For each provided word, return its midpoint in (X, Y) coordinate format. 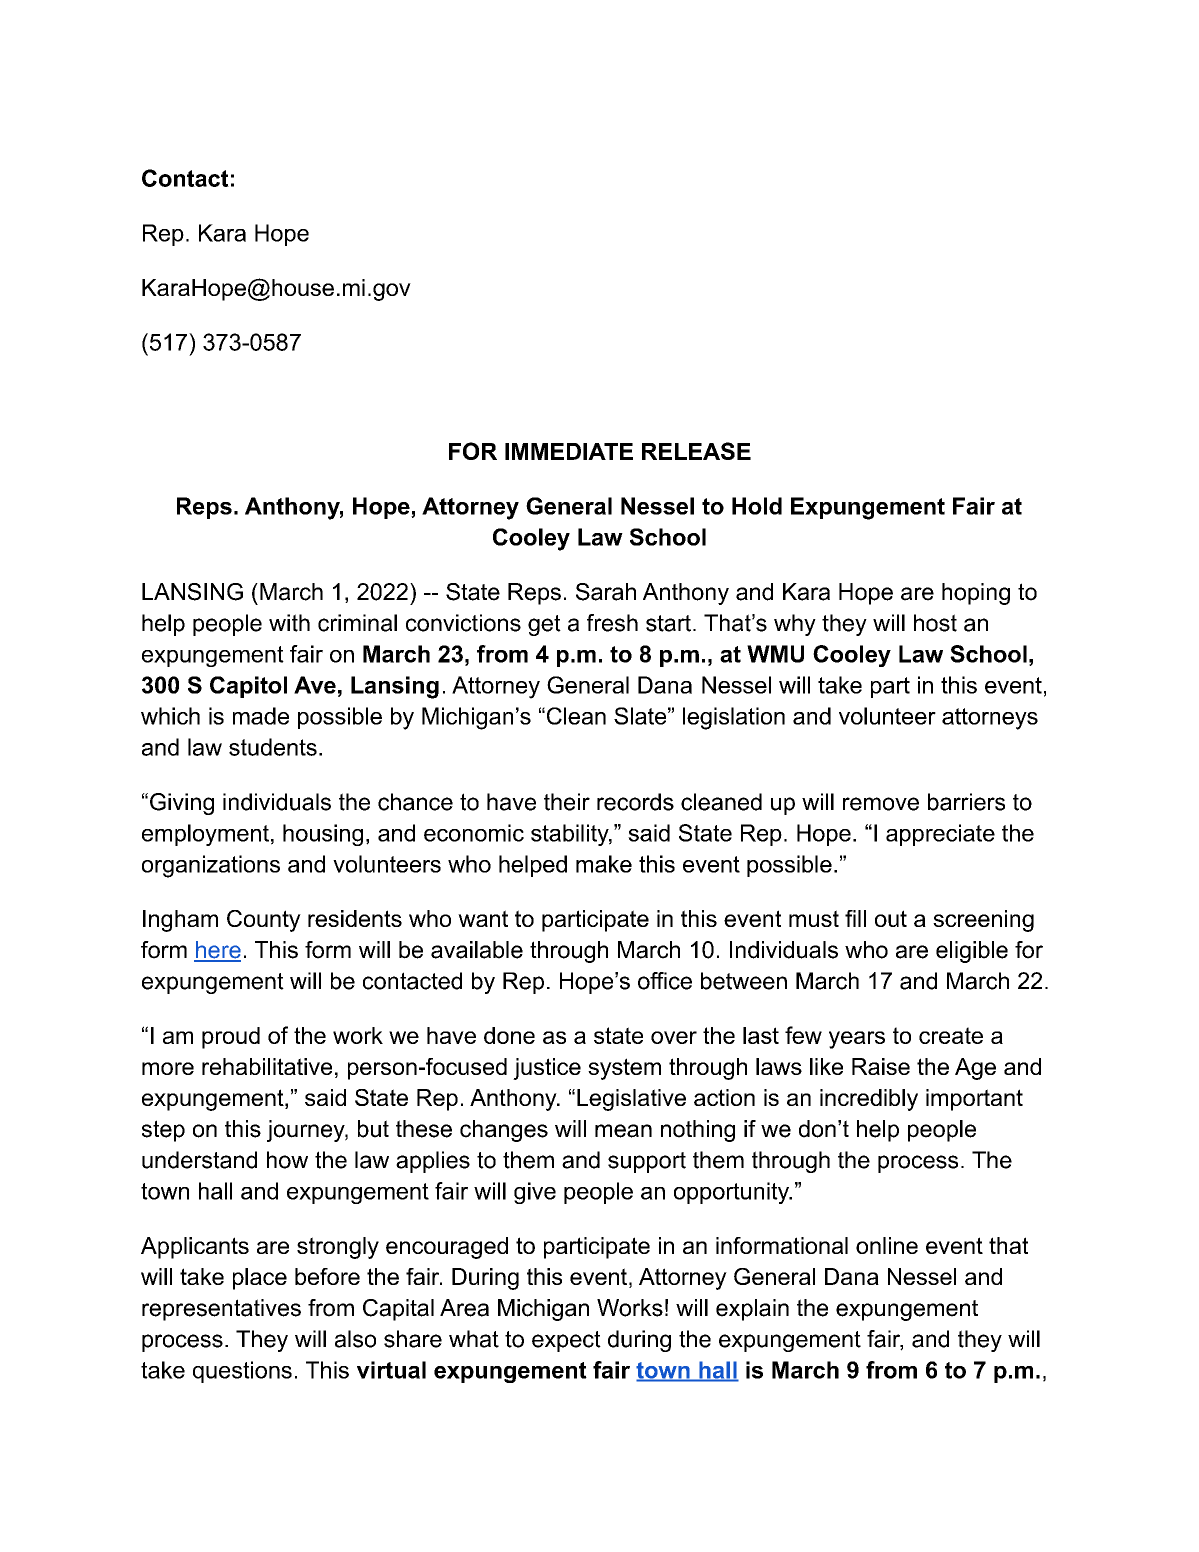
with (289, 623)
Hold (757, 506)
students (273, 747)
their (567, 802)
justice (547, 1069)
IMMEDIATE (569, 451)
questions (242, 1372)
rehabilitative (267, 1066)
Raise (881, 1066)
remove (881, 804)
